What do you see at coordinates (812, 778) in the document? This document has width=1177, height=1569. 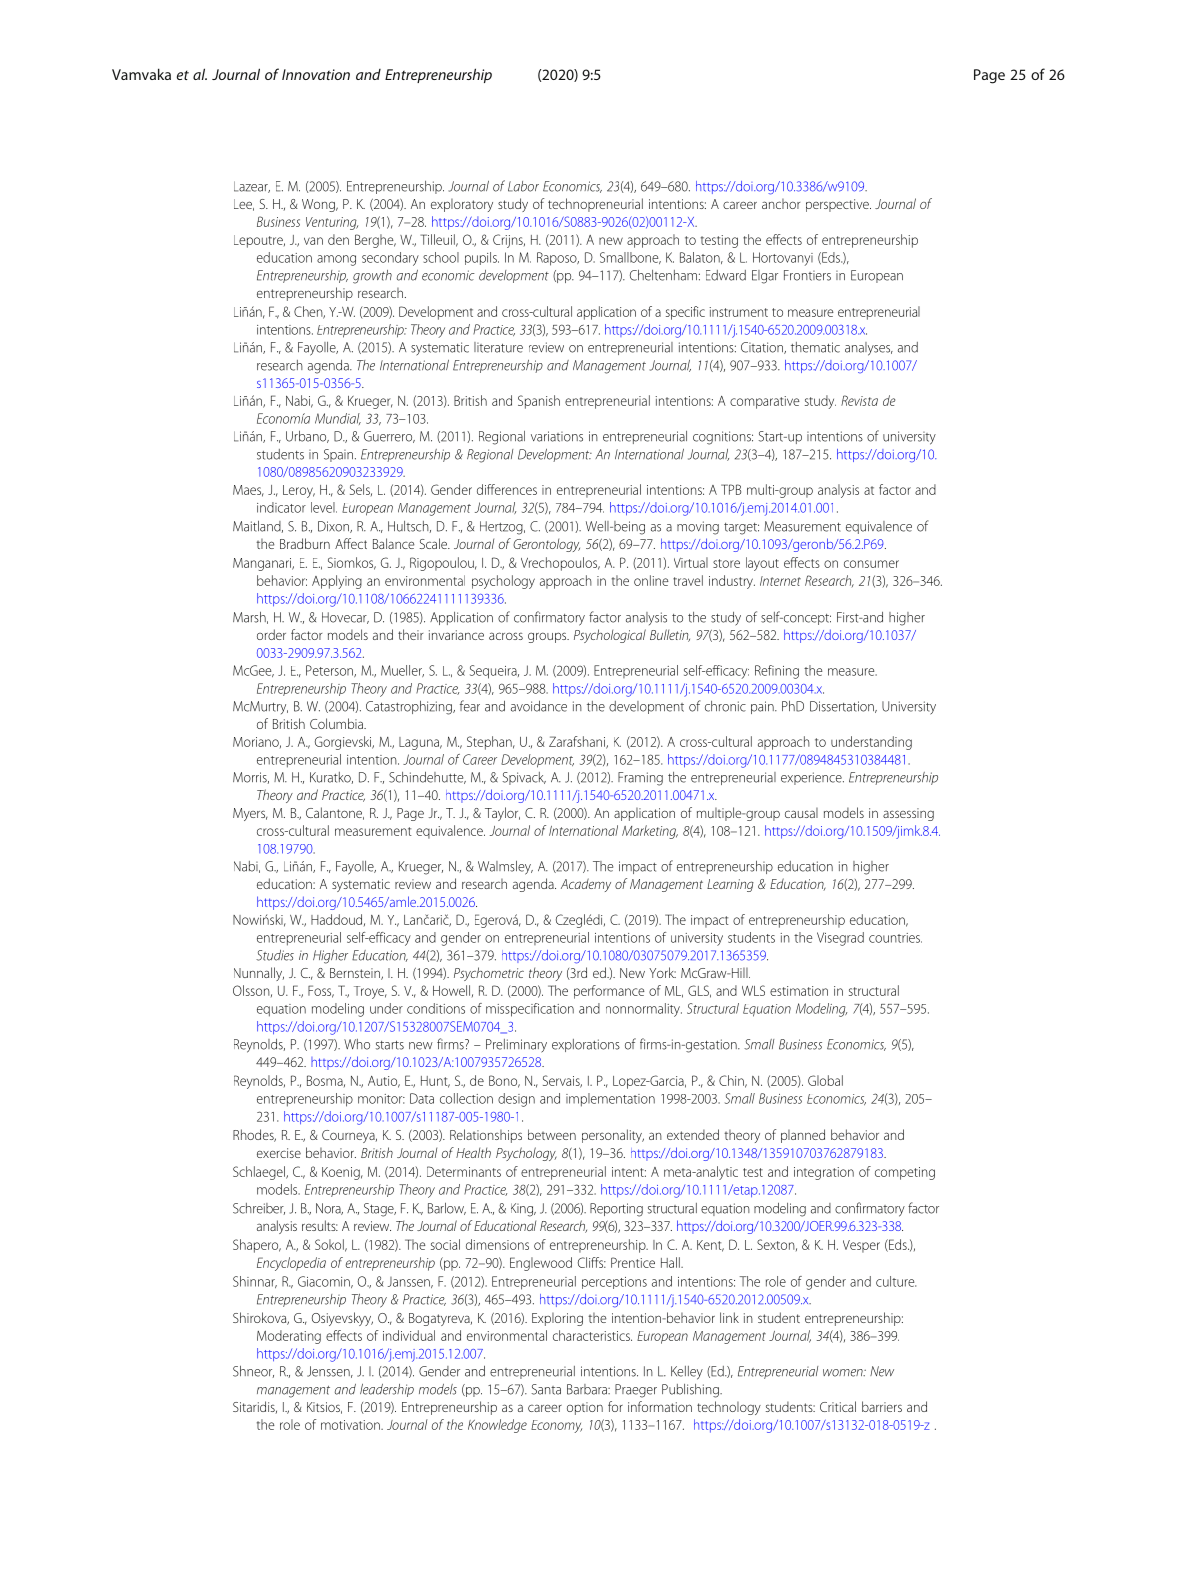 I see `experience` at bounding box center [812, 778].
